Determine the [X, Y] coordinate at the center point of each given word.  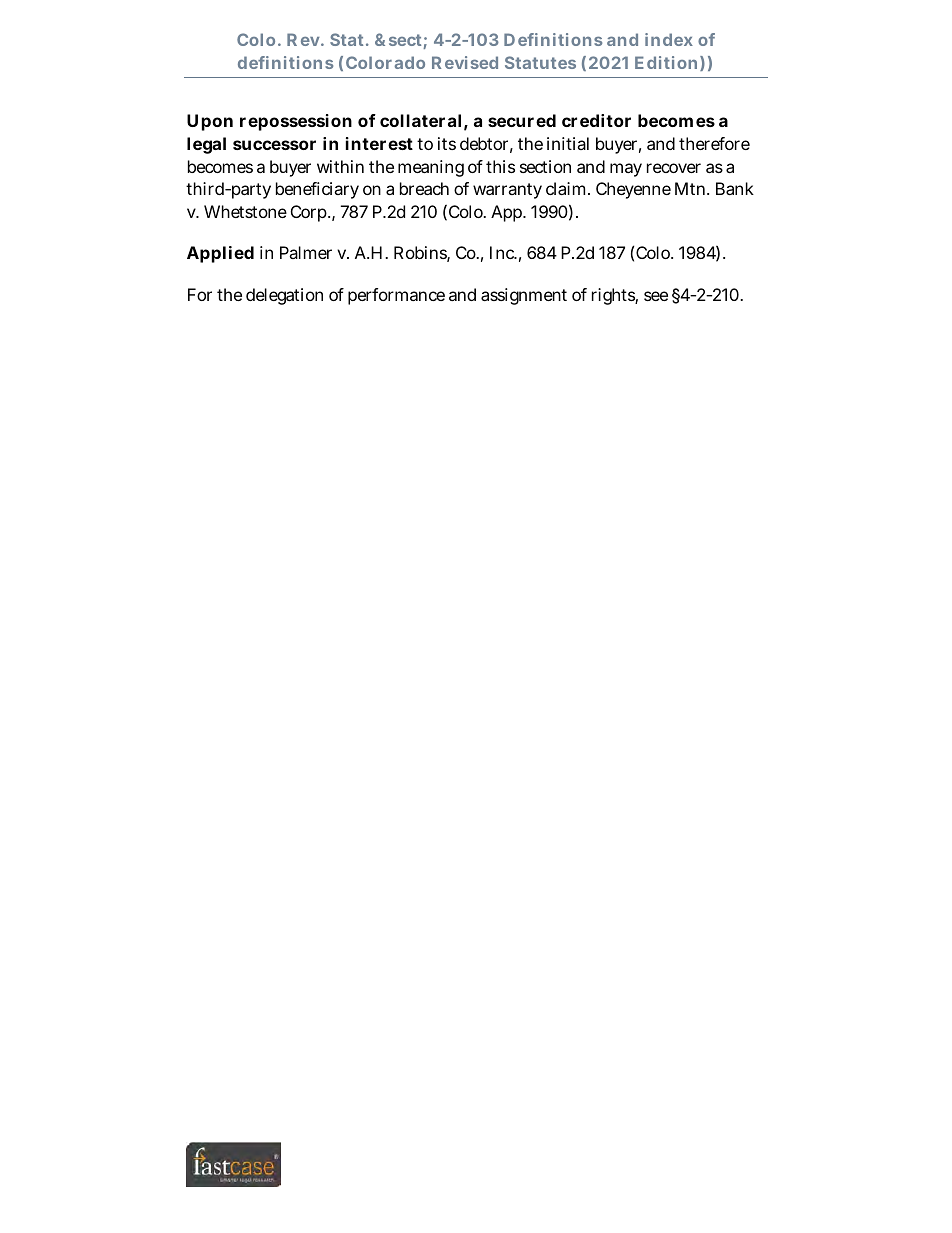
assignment [524, 296]
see [656, 296]
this [500, 166]
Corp [310, 213]
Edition [666, 62]
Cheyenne [633, 190]
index [669, 39]
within [340, 166]
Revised [465, 62]
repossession [296, 122]
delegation [284, 296]
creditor [596, 120]
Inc [503, 252]
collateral [420, 120]
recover [674, 168]
